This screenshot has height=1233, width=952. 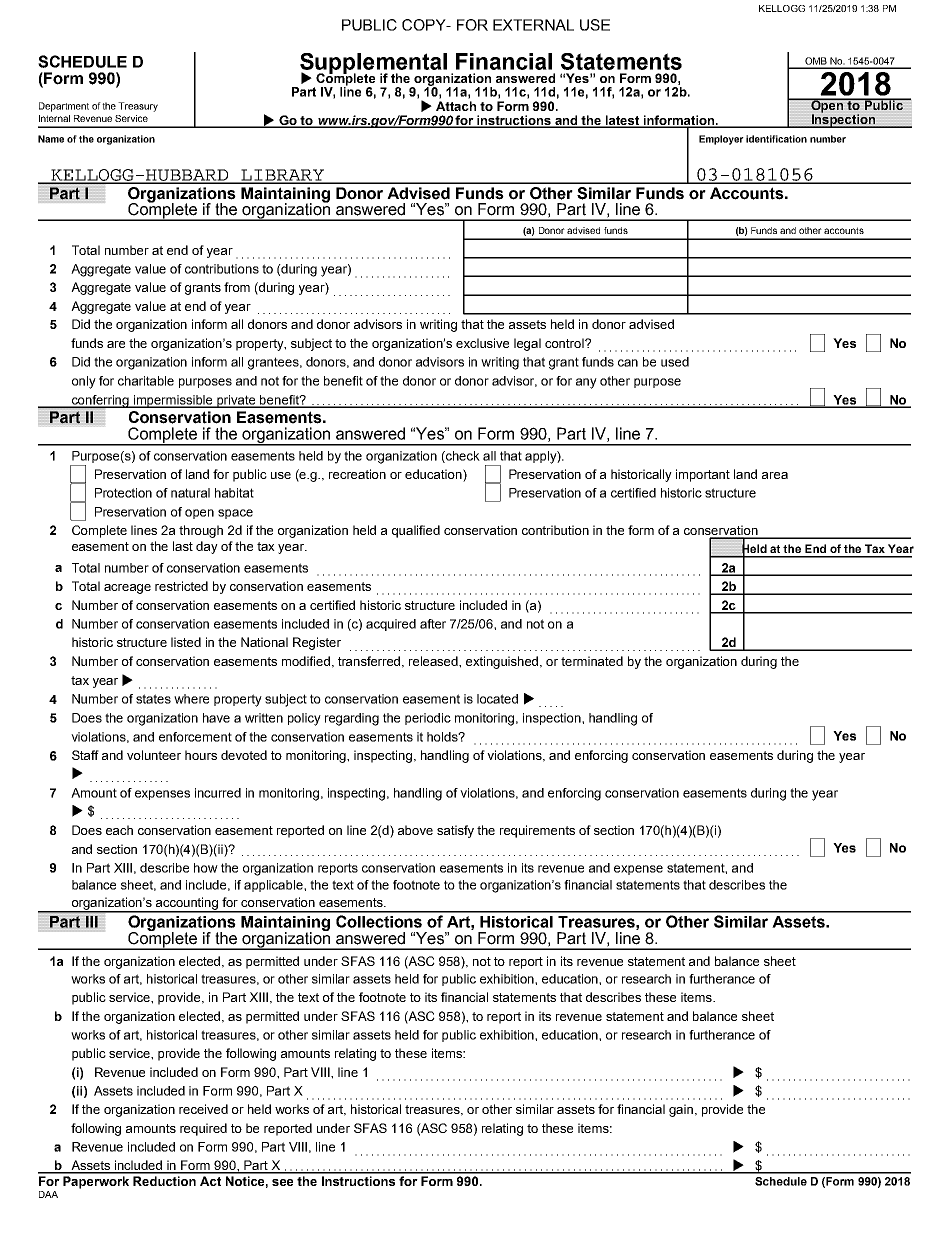 I want to click on acreage, so click(x=127, y=589).
